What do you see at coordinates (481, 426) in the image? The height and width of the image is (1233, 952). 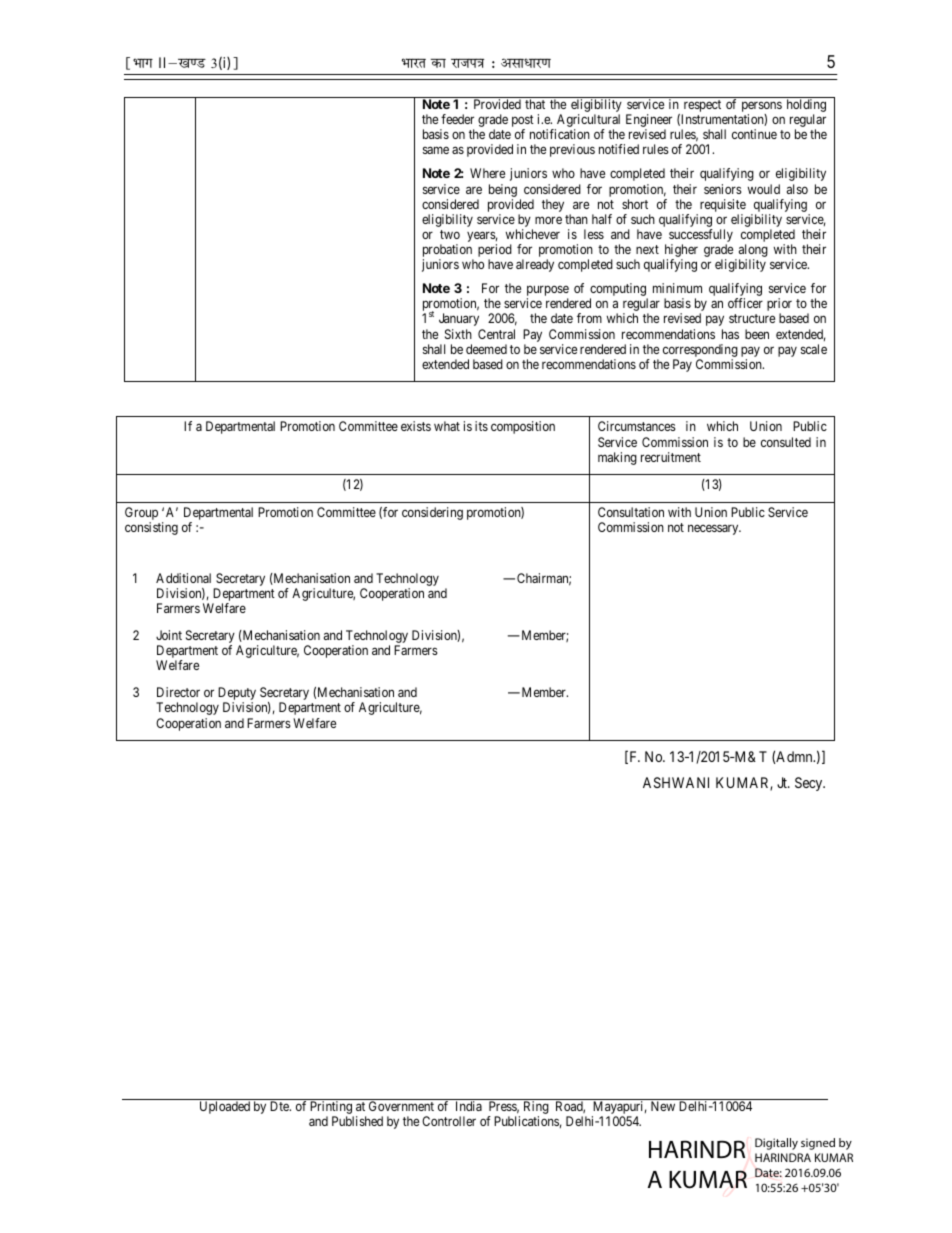 I see `its` at bounding box center [481, 426].
